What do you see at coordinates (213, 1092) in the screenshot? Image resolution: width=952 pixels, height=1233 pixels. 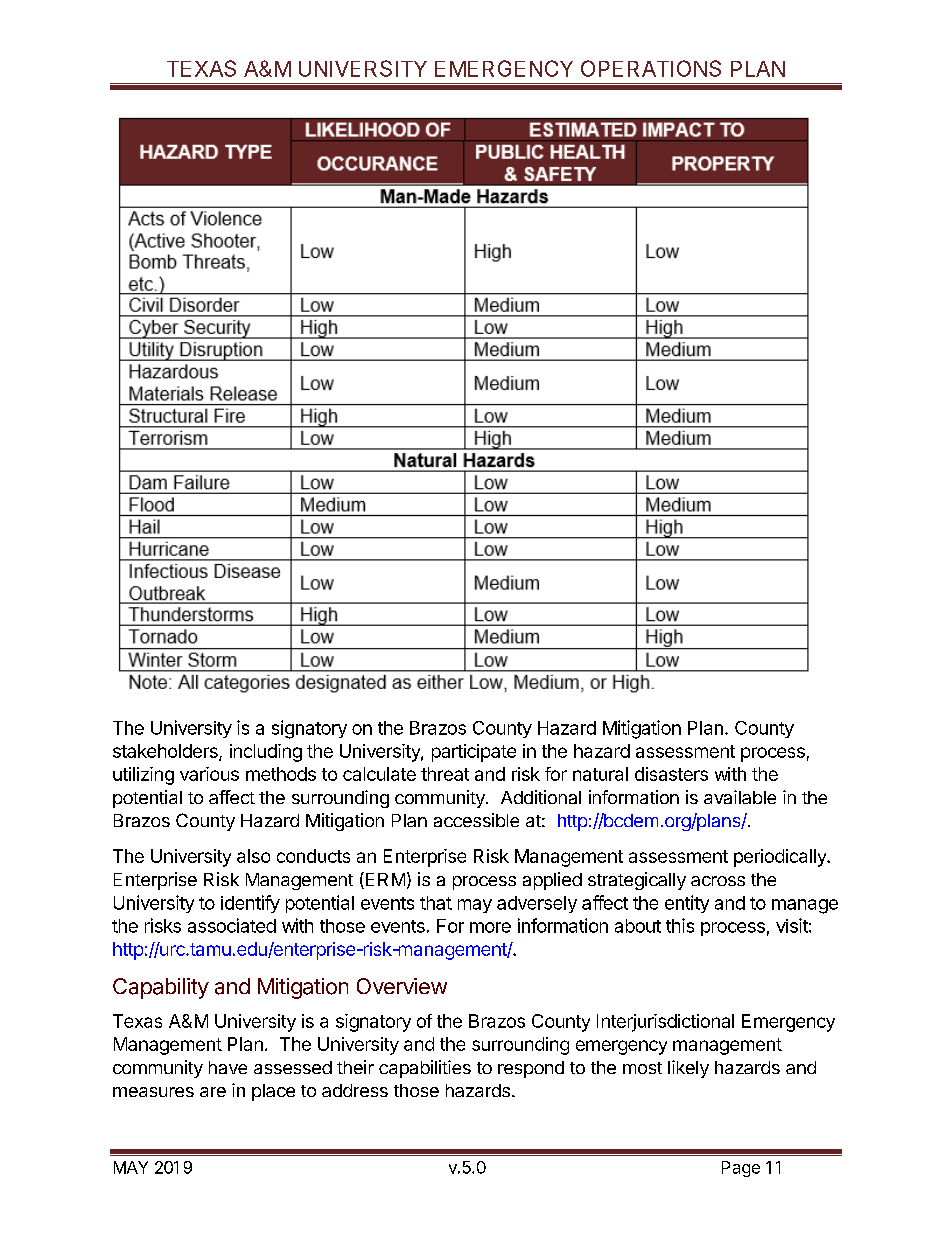 I see `are` at bounding box center [213, 1092].
